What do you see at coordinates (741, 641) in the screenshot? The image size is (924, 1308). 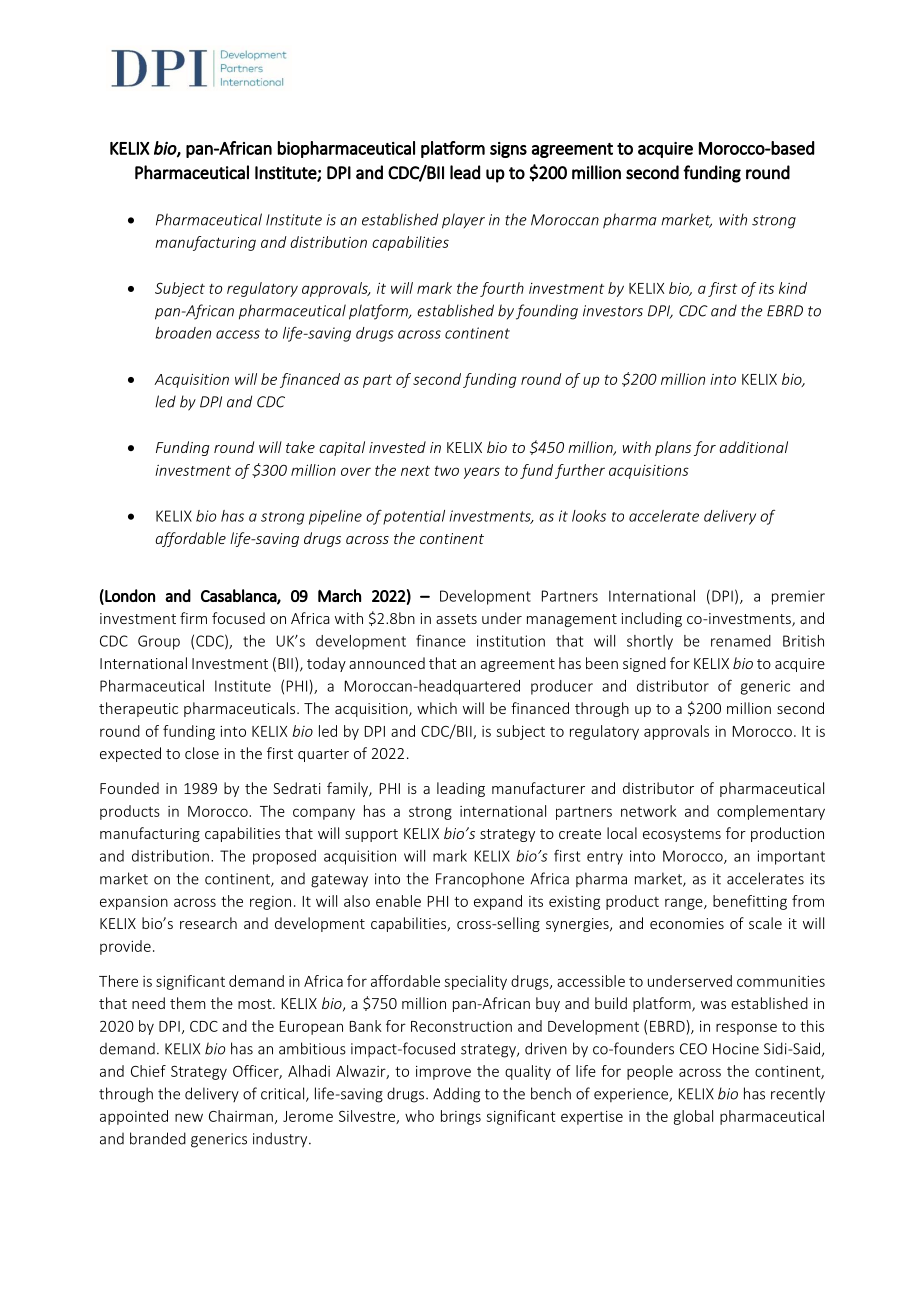 I see `renamed` at bounding box center [741, 641].
